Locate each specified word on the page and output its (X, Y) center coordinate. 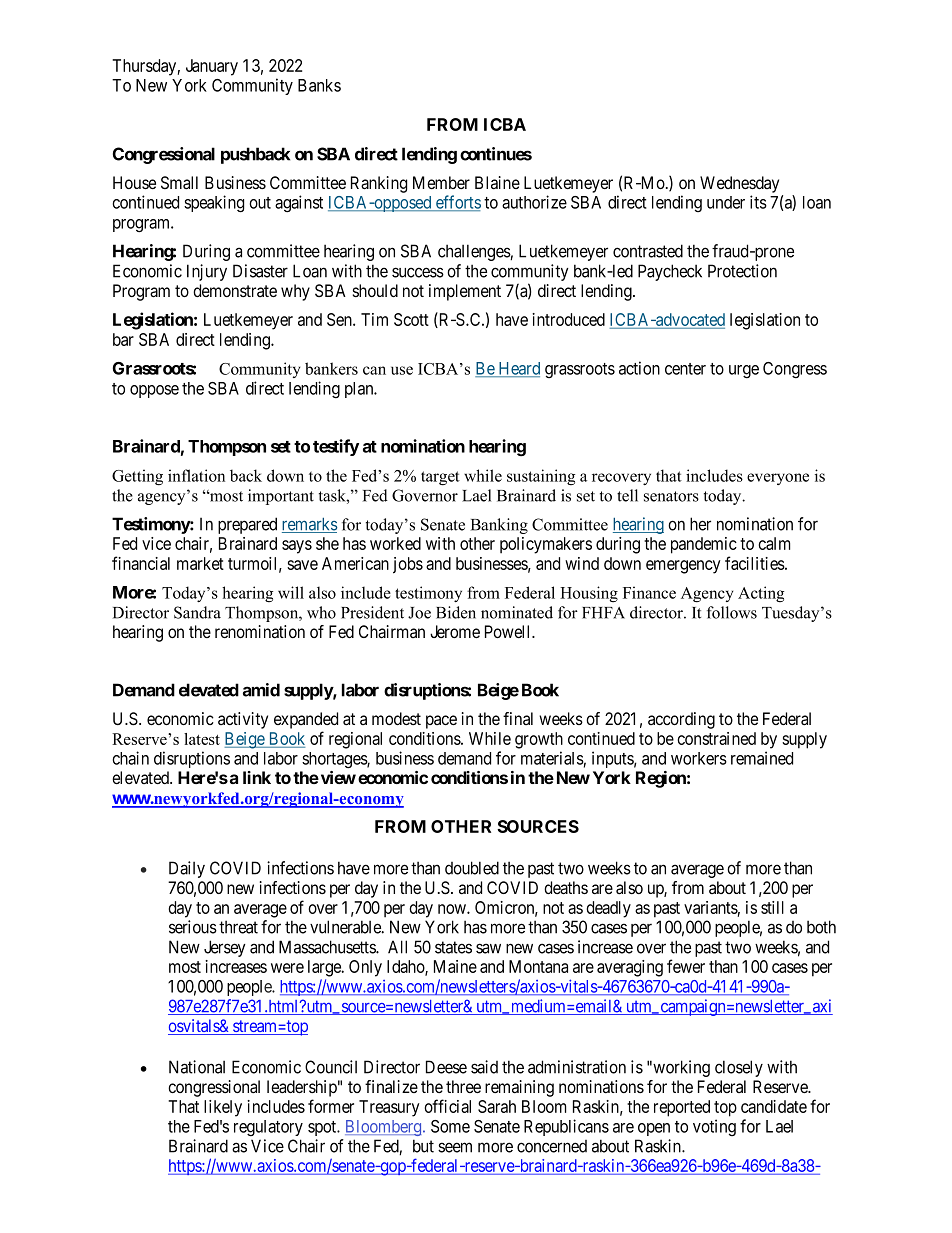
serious (193, 927)
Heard (518, 369)
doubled (472, 868)
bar (123, 339)
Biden (456, 612)
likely (223, 1108)
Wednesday (739, 184)
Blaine (497, 183)
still (772, 907)
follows (732, 612)
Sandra (197, 612)
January (212, 67)
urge (744, 371)
